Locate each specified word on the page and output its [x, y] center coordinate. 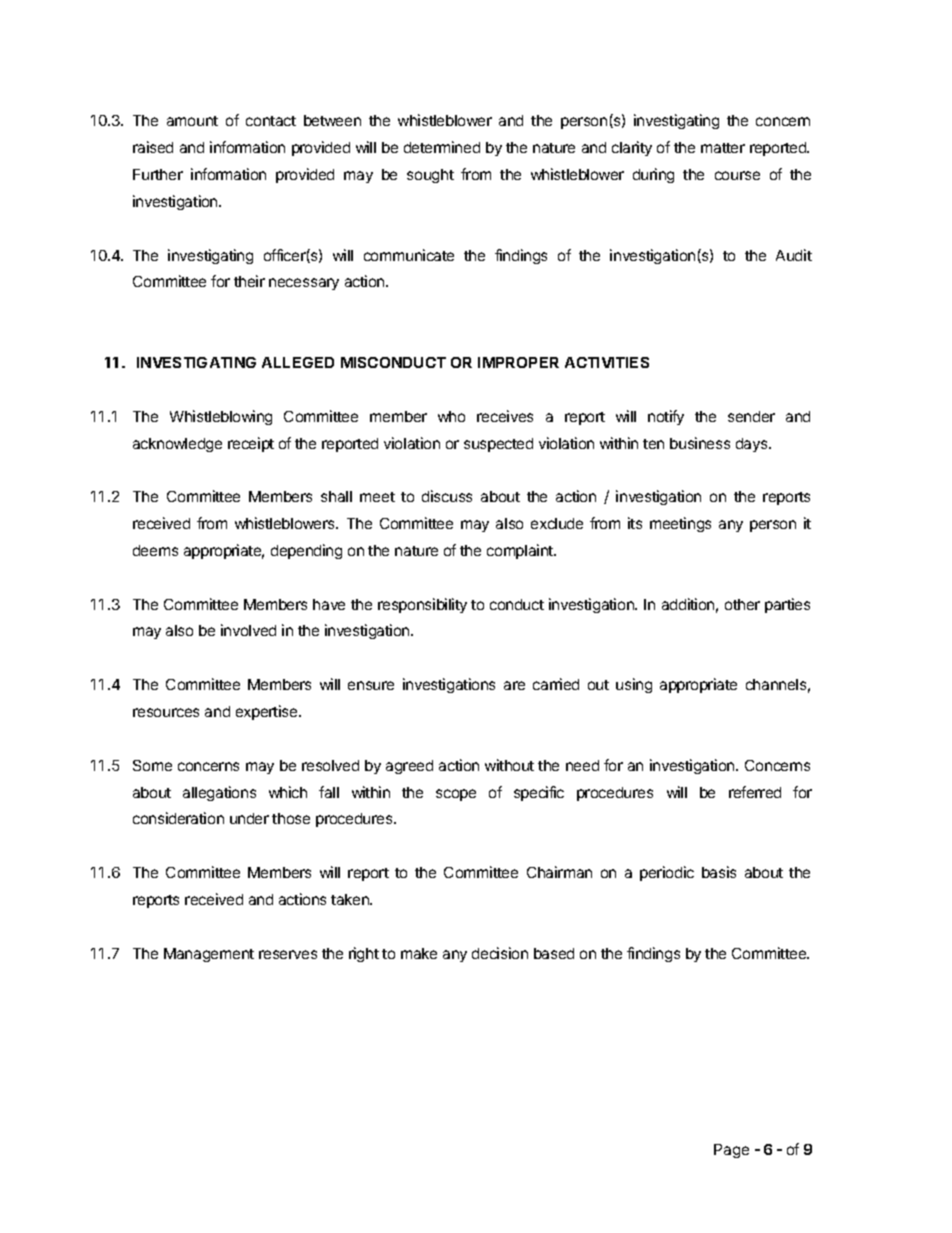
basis [719, 872]
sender [751, 416]
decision [500, 953]
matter [723, 148]
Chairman [559, 872]
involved [248, 630]
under [249, 818]
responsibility [422, 605]
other [742, 604]
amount [192, 121]
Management [209, 955]
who [451, 416]
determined [442, 147]
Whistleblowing [221, 417]
